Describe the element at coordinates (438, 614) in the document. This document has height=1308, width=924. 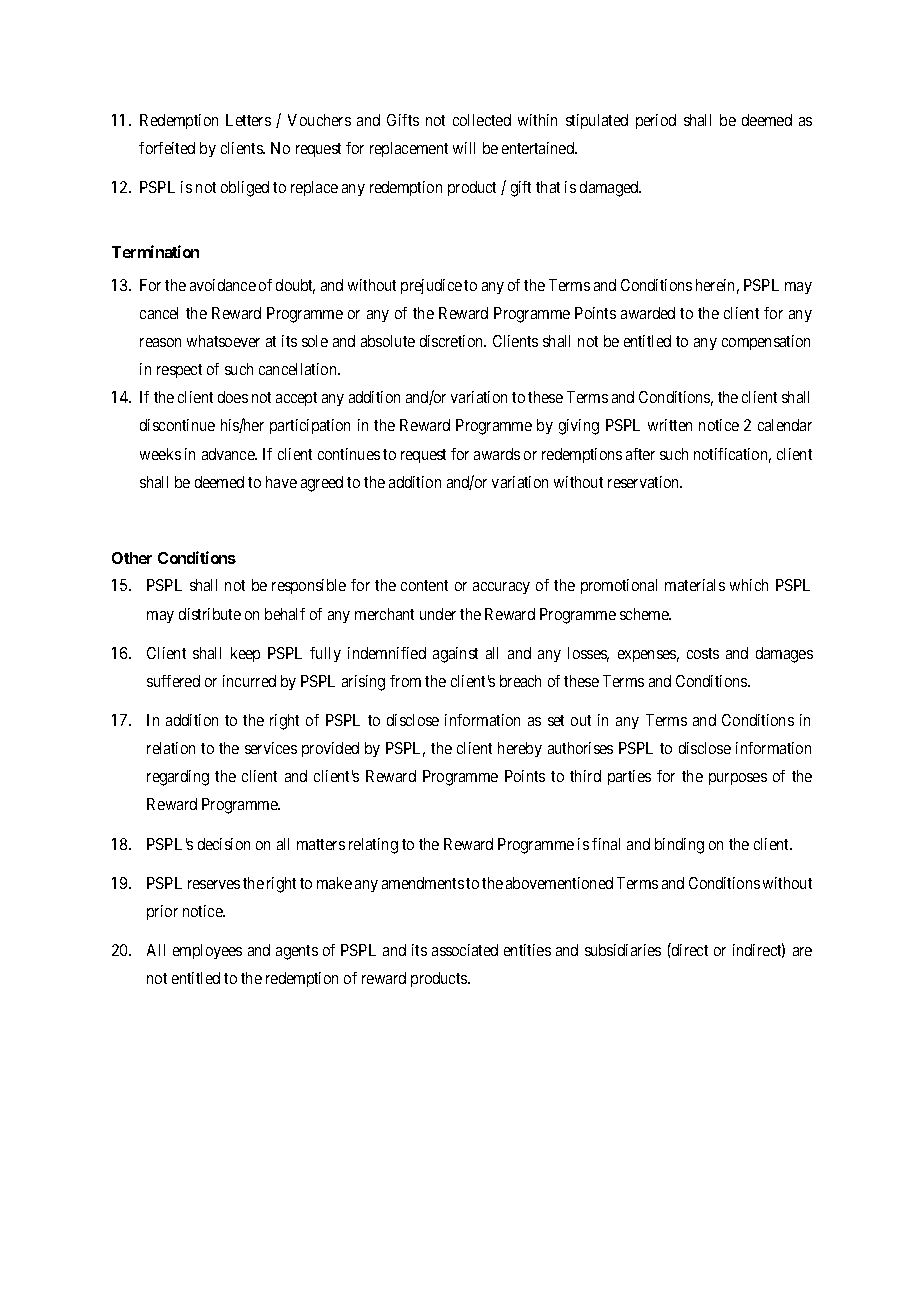
I see `under` at that location.
